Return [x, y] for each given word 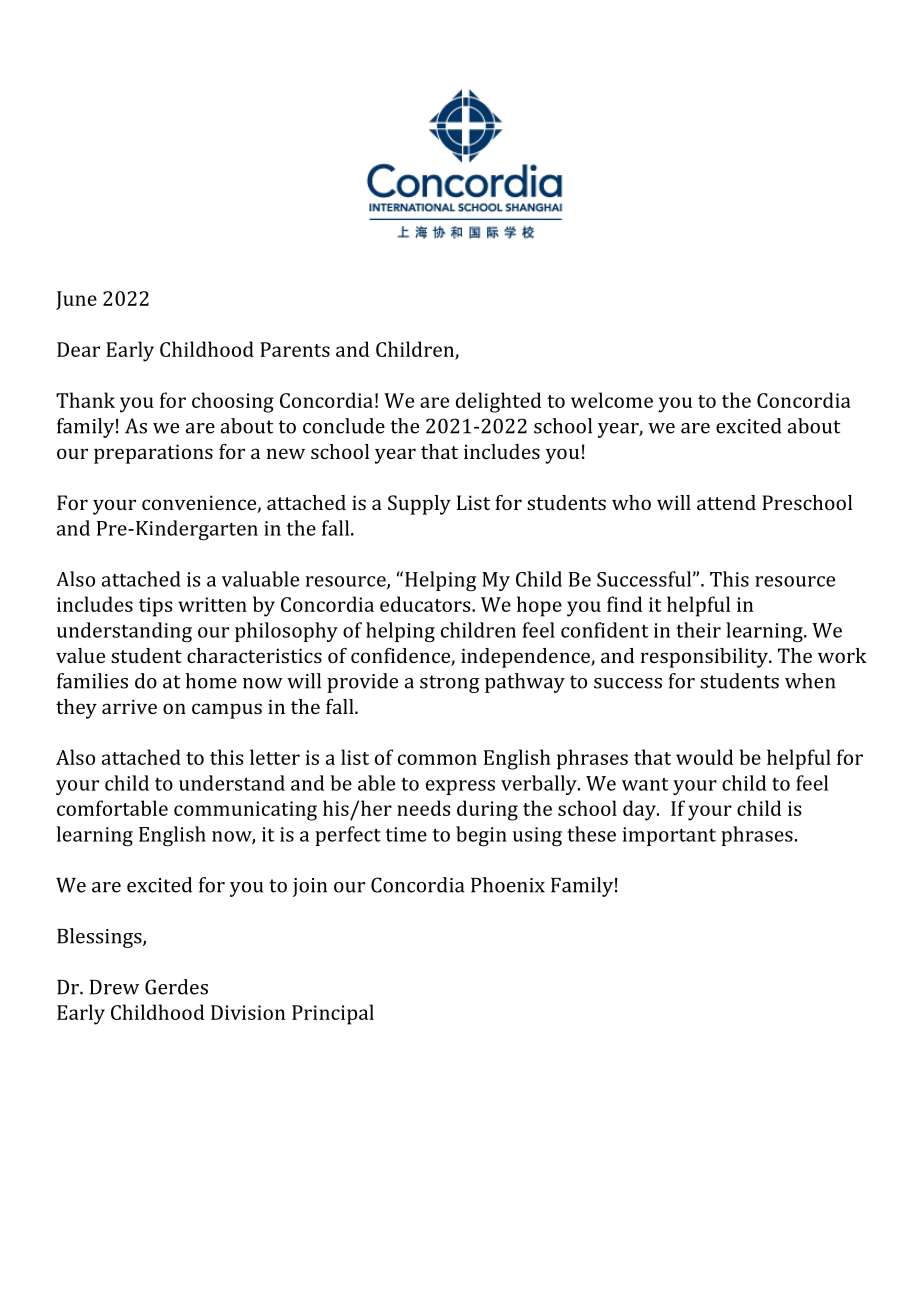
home [211, 681]
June [76, 300]
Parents [295, 349]
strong [450, 684]
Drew [114, 987]
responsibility [705, 658]
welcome [612, 400]
